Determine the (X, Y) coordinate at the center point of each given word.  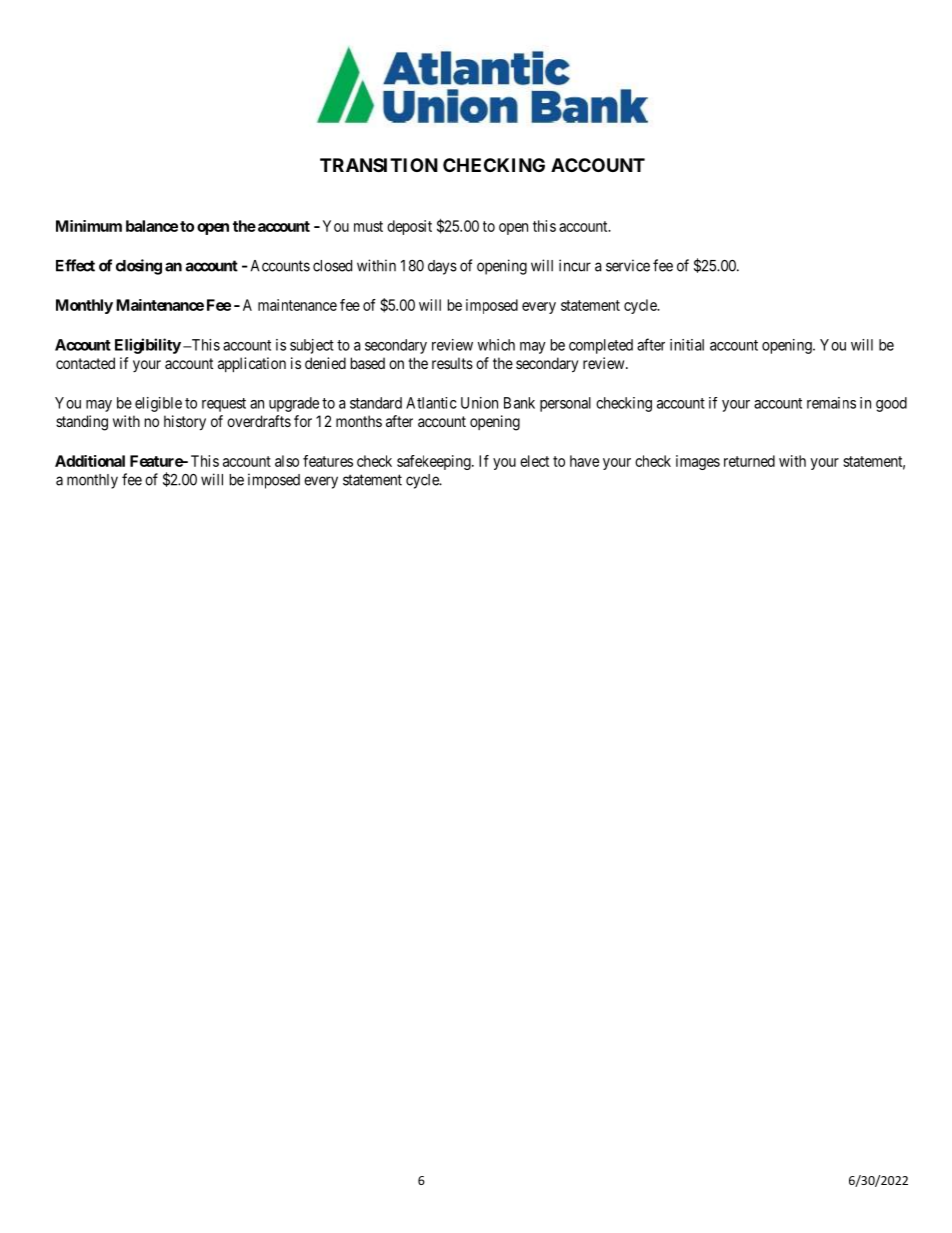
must (368, 226)
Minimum (89, 226)
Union (479, 403)
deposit (409, 227)
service (628, 265)
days (442, 267)
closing (139, 267)
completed (601, 346)
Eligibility (148, 346)
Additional (90, 461)
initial (687, 345)
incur (575, 265)
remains (831, 403)
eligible (158, 404)
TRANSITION (379, 165)
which (496, 345)
